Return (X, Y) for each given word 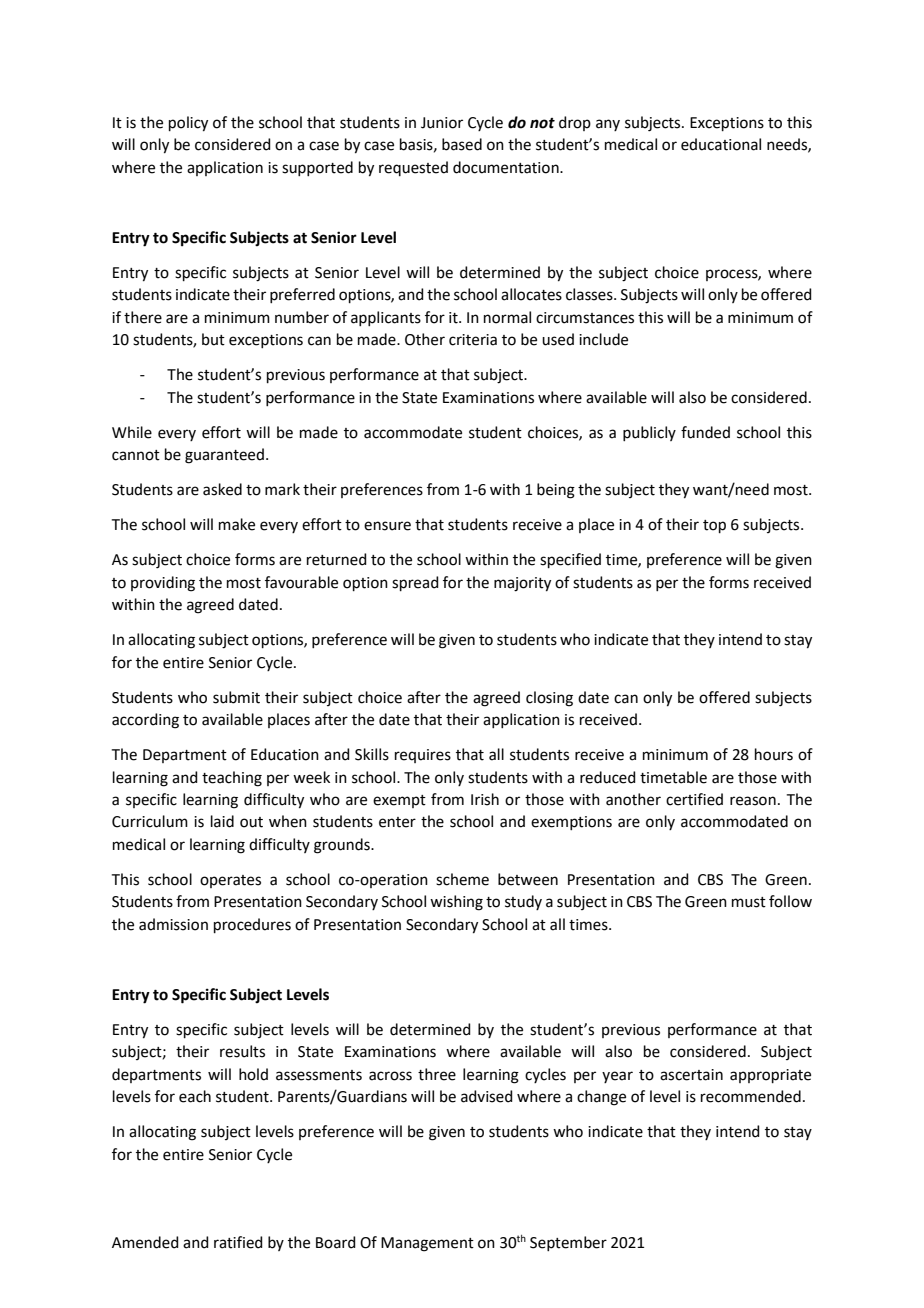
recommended (751, 1096)
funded (705, 432)
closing (549, 699)
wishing (456, 903)
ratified (238, 1242)
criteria (473, 340)
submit (236, 697)
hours (774, 754)
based (462, 144)
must (749, 902)
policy (188, 124)
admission (173, 924)
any (608, 125)
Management (427, 1244)
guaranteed (224, 456)
